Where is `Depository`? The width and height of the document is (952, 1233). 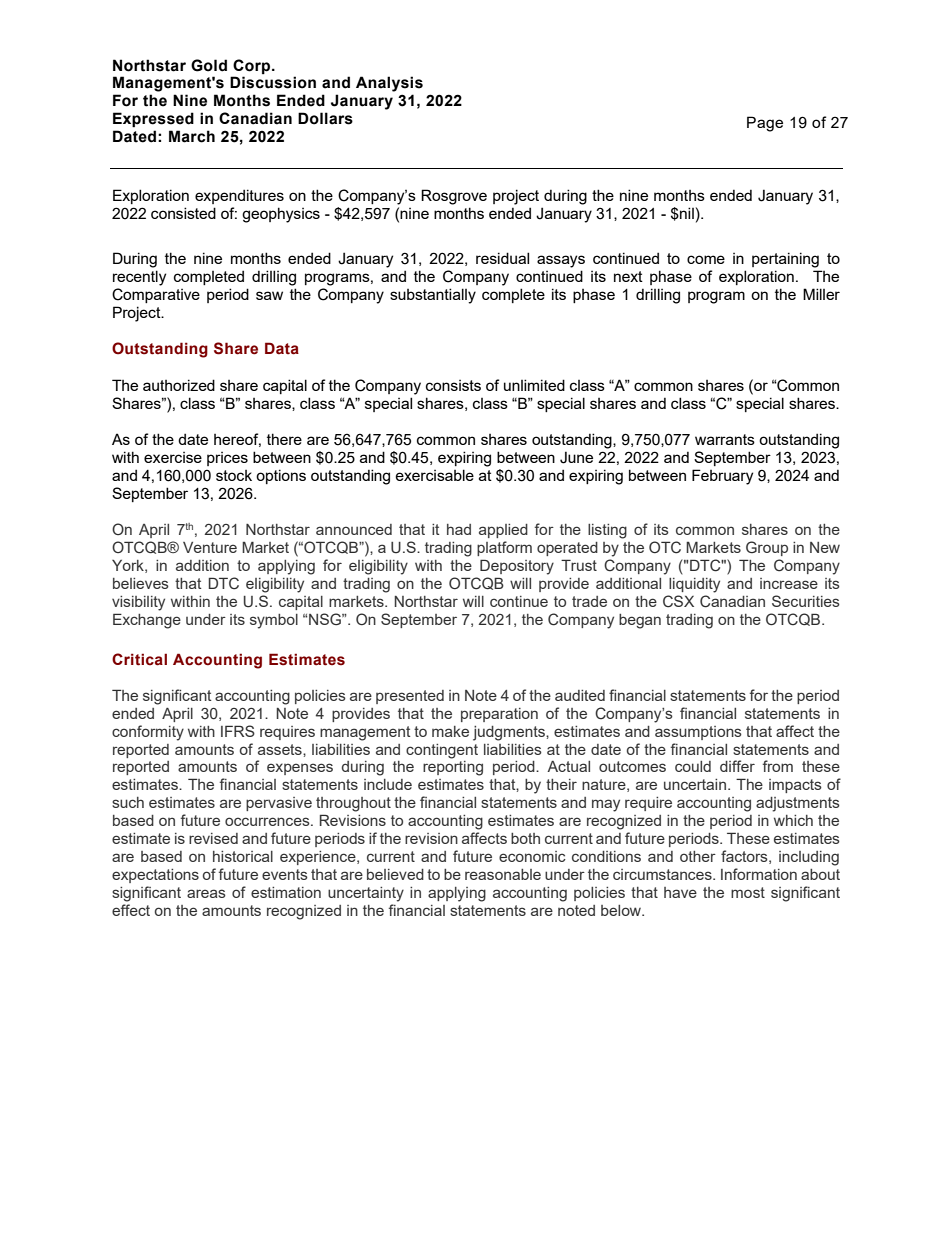 Depository is located at coordinates (517, 567).
